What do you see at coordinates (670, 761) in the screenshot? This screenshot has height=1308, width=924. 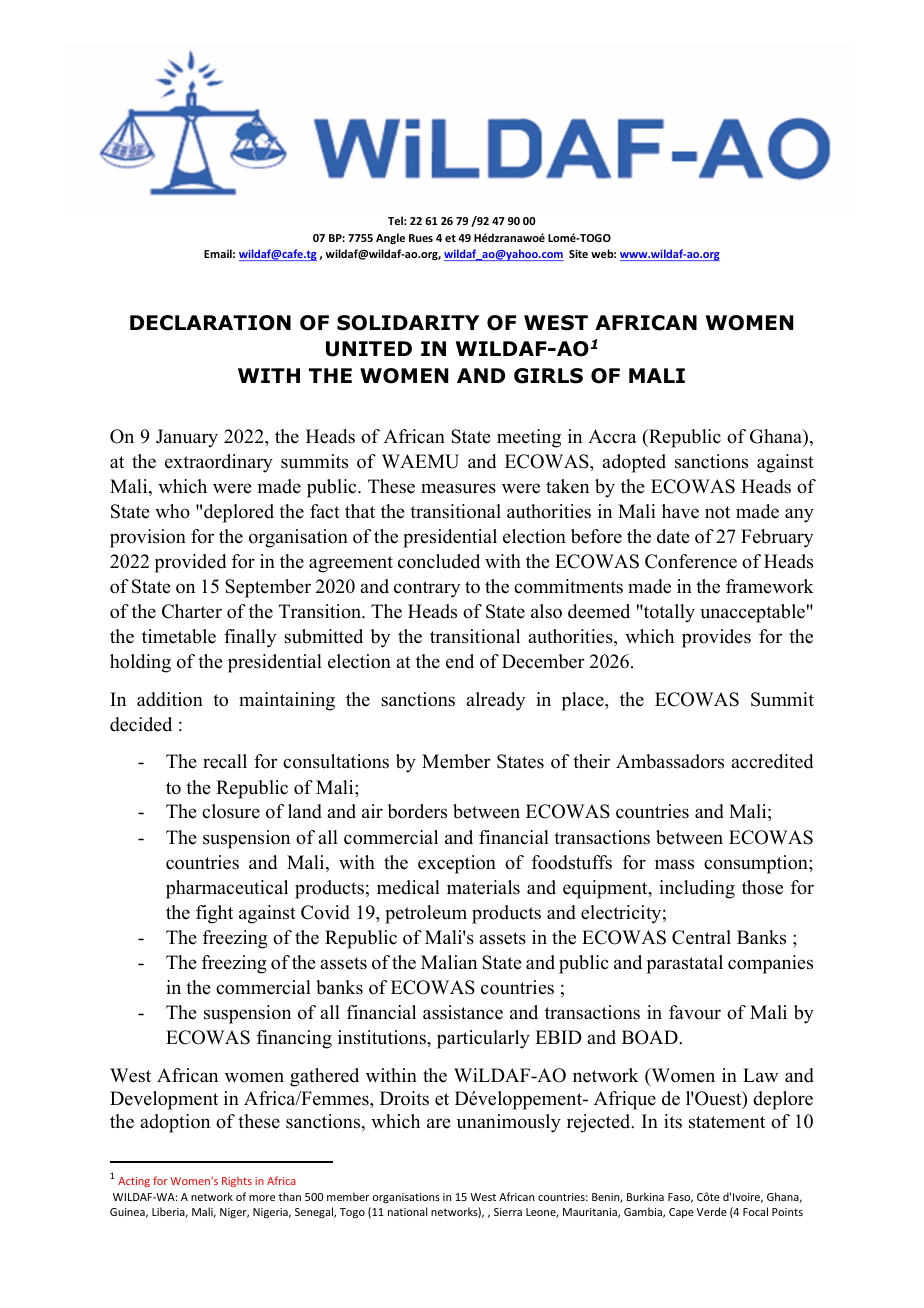 I see `Ambassadors` at bounding box center [670, 761].
